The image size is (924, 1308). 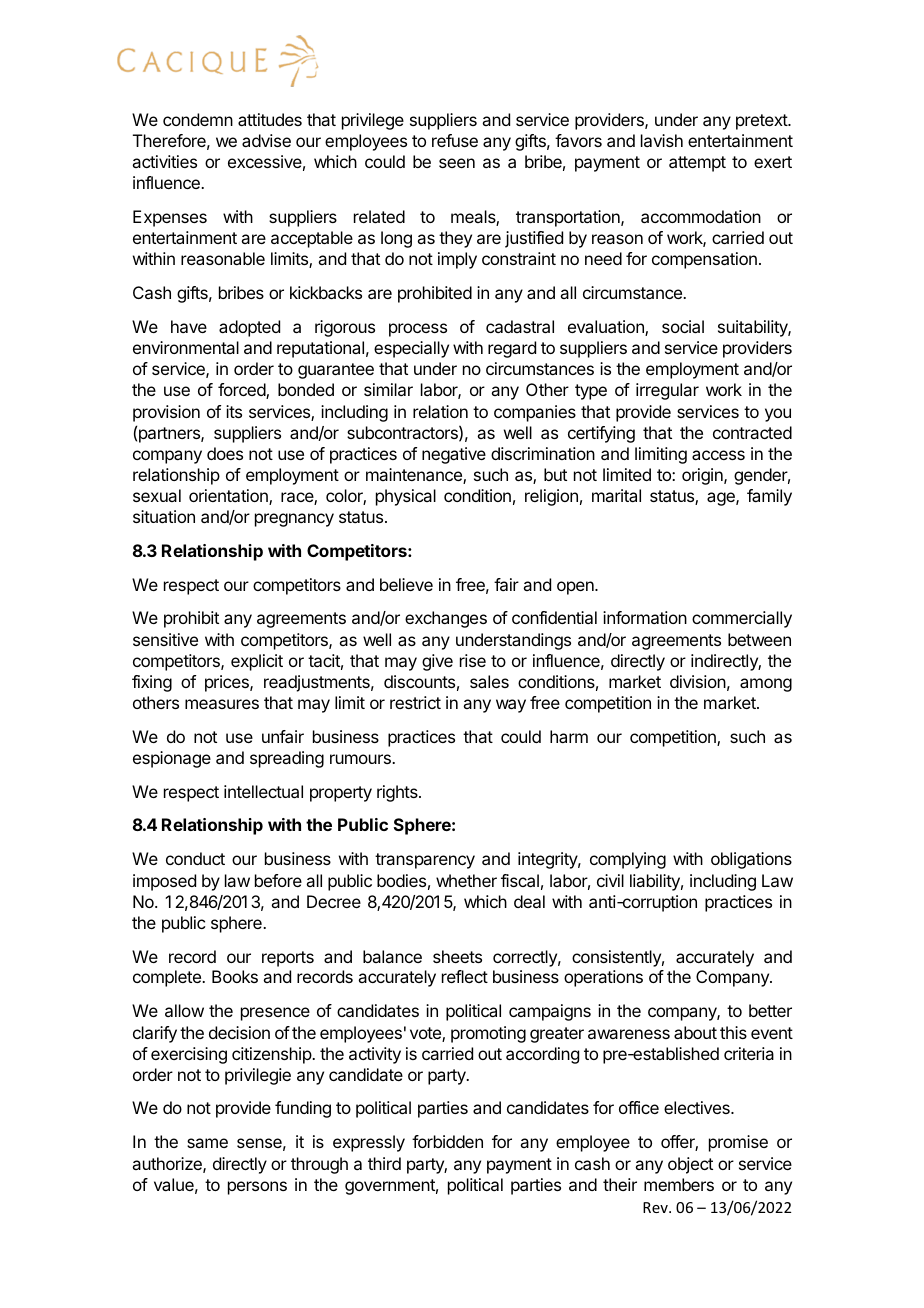 I want to click on seen, so click(x=457, y=163).
